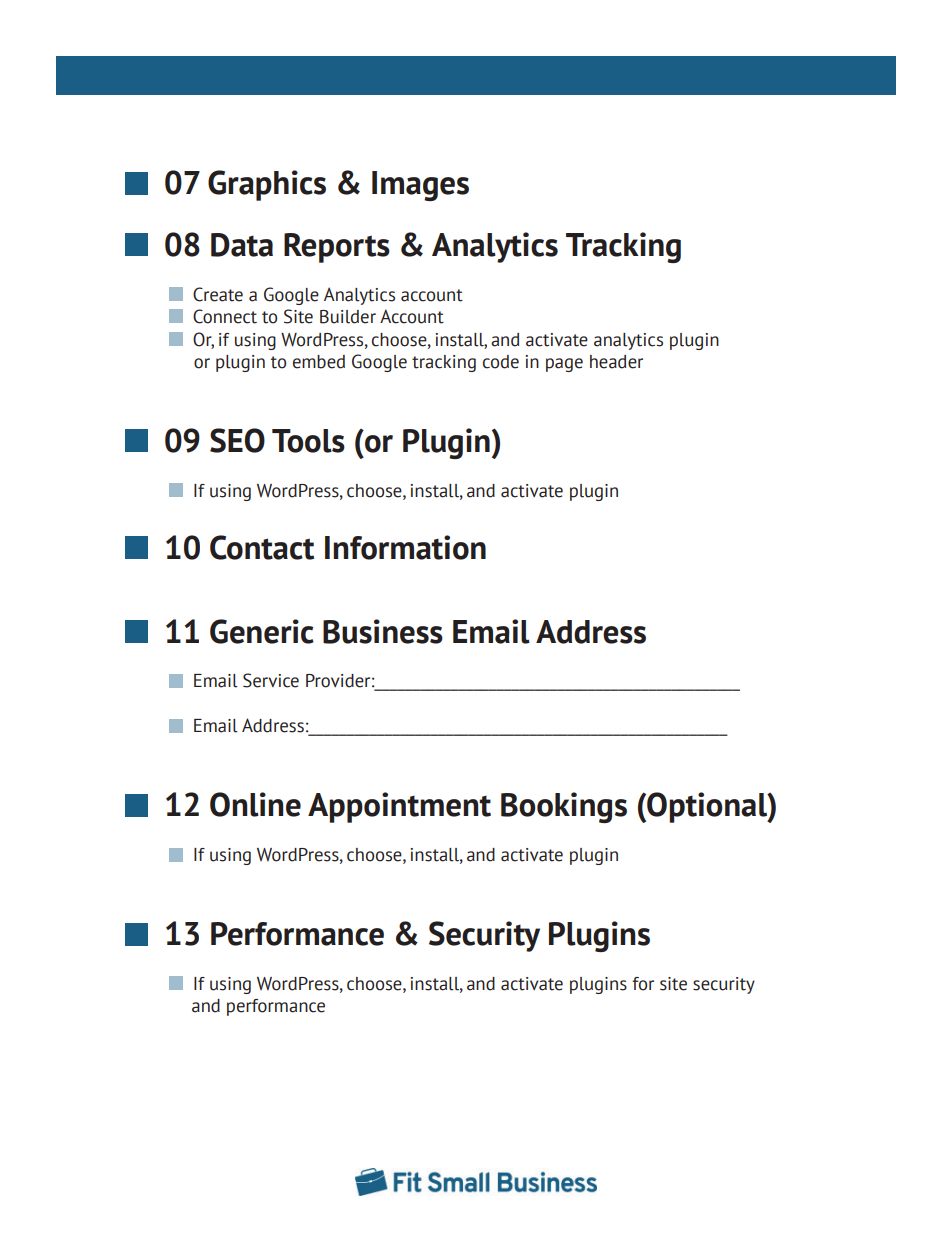 This screenshot has width=952, height=1233. What do you see at coordinates (501, 362) in the screenshot?
I see `code` at bounding box center [501, 362].
